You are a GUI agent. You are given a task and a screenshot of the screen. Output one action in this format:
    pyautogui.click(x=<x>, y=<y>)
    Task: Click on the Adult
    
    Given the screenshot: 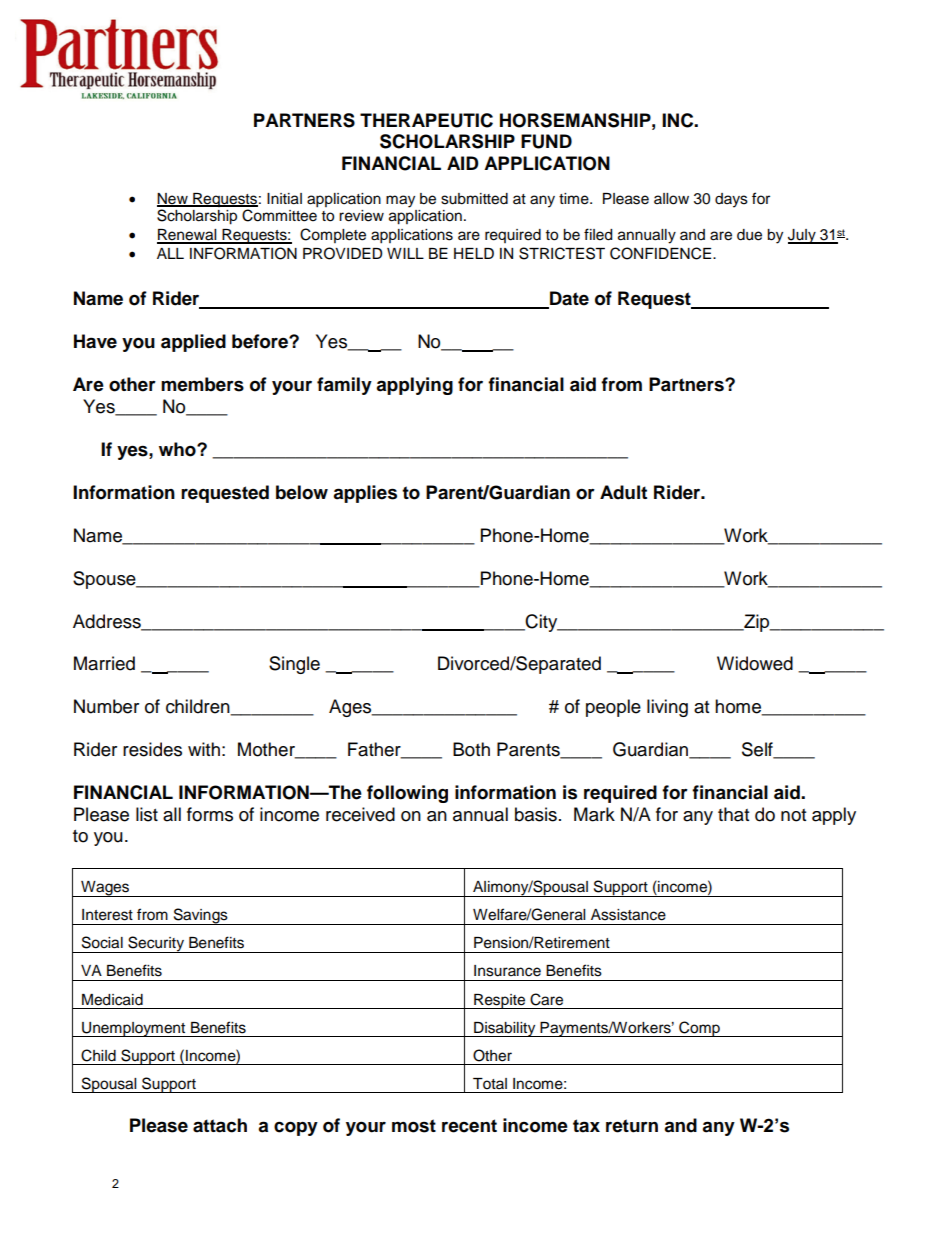 What is the action you would take?
    pyautogui.click(x=623, y=492)
